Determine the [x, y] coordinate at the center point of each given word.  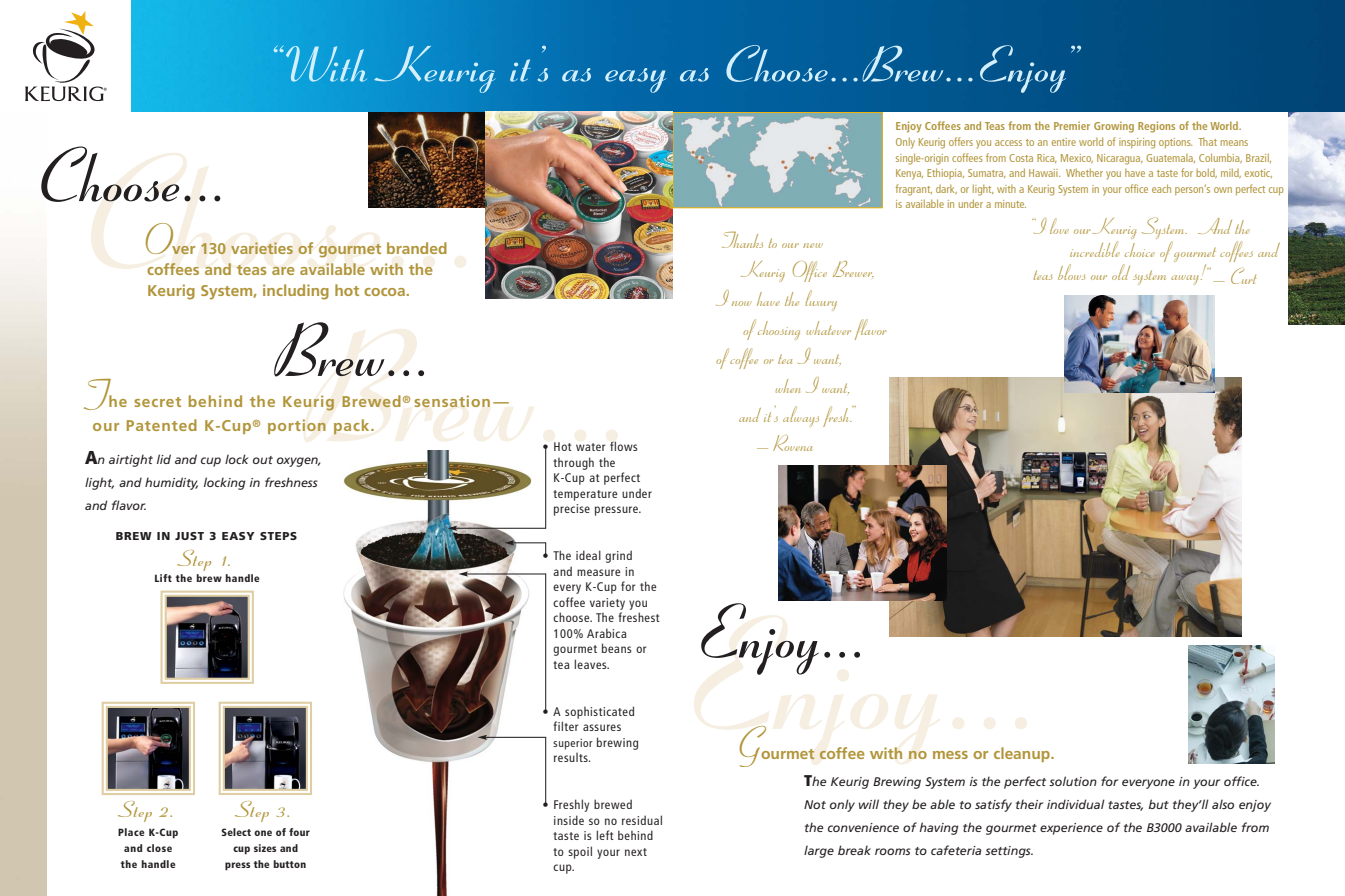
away [1185, 279]
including [296, 292]
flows [624, 446]
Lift [163, 578]
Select [236, 832]
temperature [585, 495]
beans [617, 648]
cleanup [1023, 754]
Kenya [909, 174]
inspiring [1137, 143]
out [263, 460]
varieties [262, 248]
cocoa [384, 292]
